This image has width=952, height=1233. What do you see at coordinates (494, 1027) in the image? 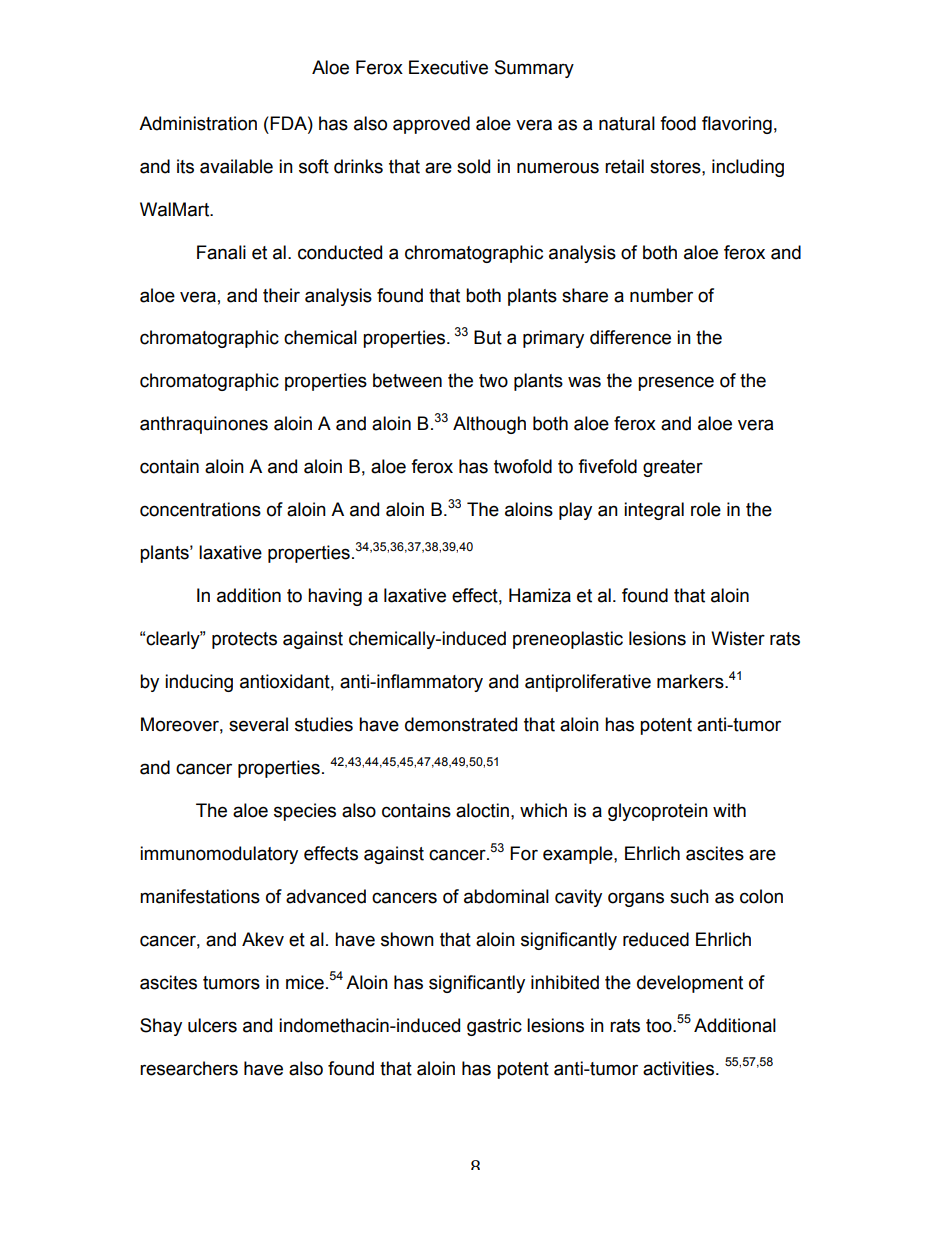
I see `gastric` at bounding box center [494, 1027].
